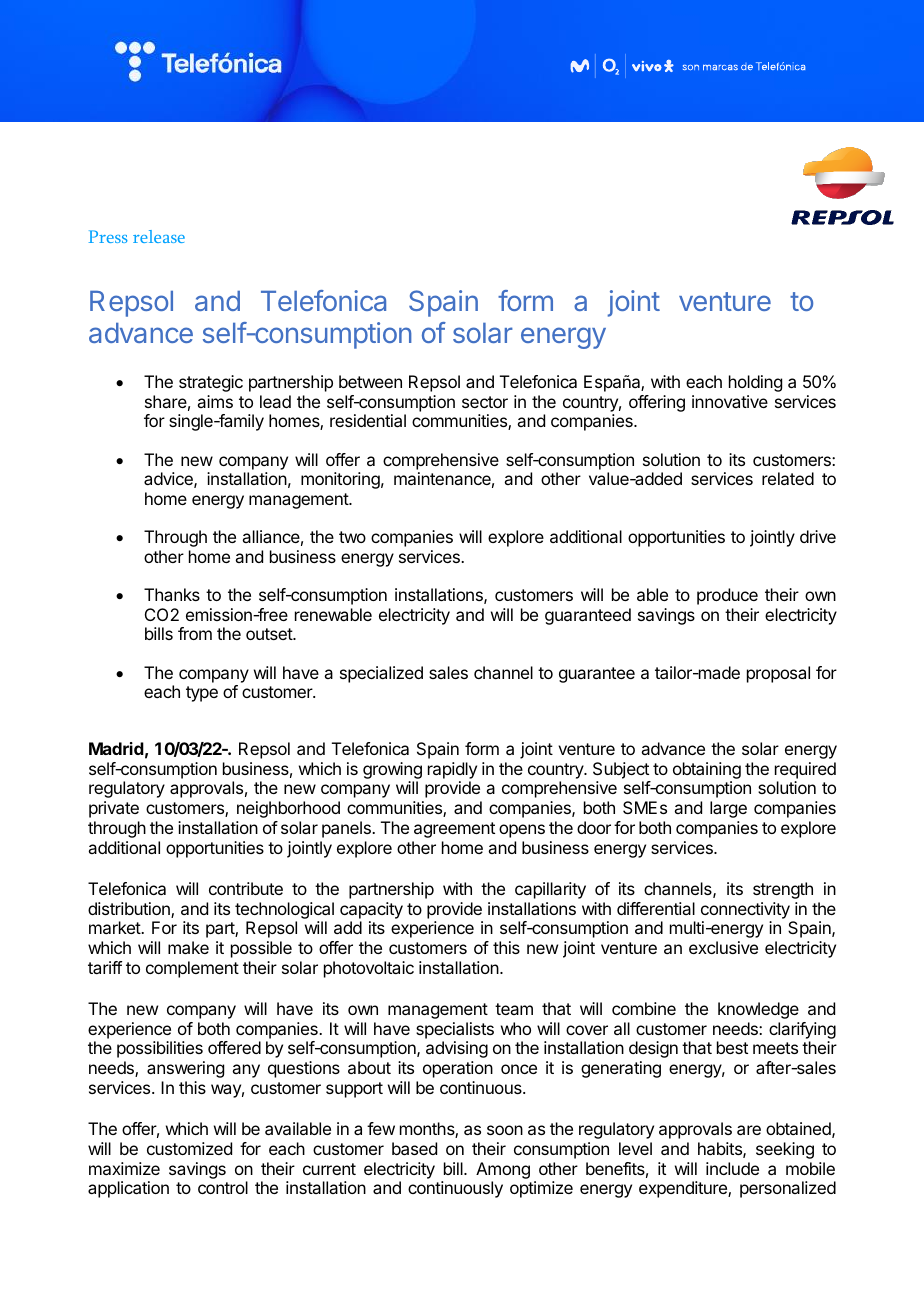 This page has width=924, height=1309. Describe the element at coordinates (159, 236) in the page. I see `release` at that location.
